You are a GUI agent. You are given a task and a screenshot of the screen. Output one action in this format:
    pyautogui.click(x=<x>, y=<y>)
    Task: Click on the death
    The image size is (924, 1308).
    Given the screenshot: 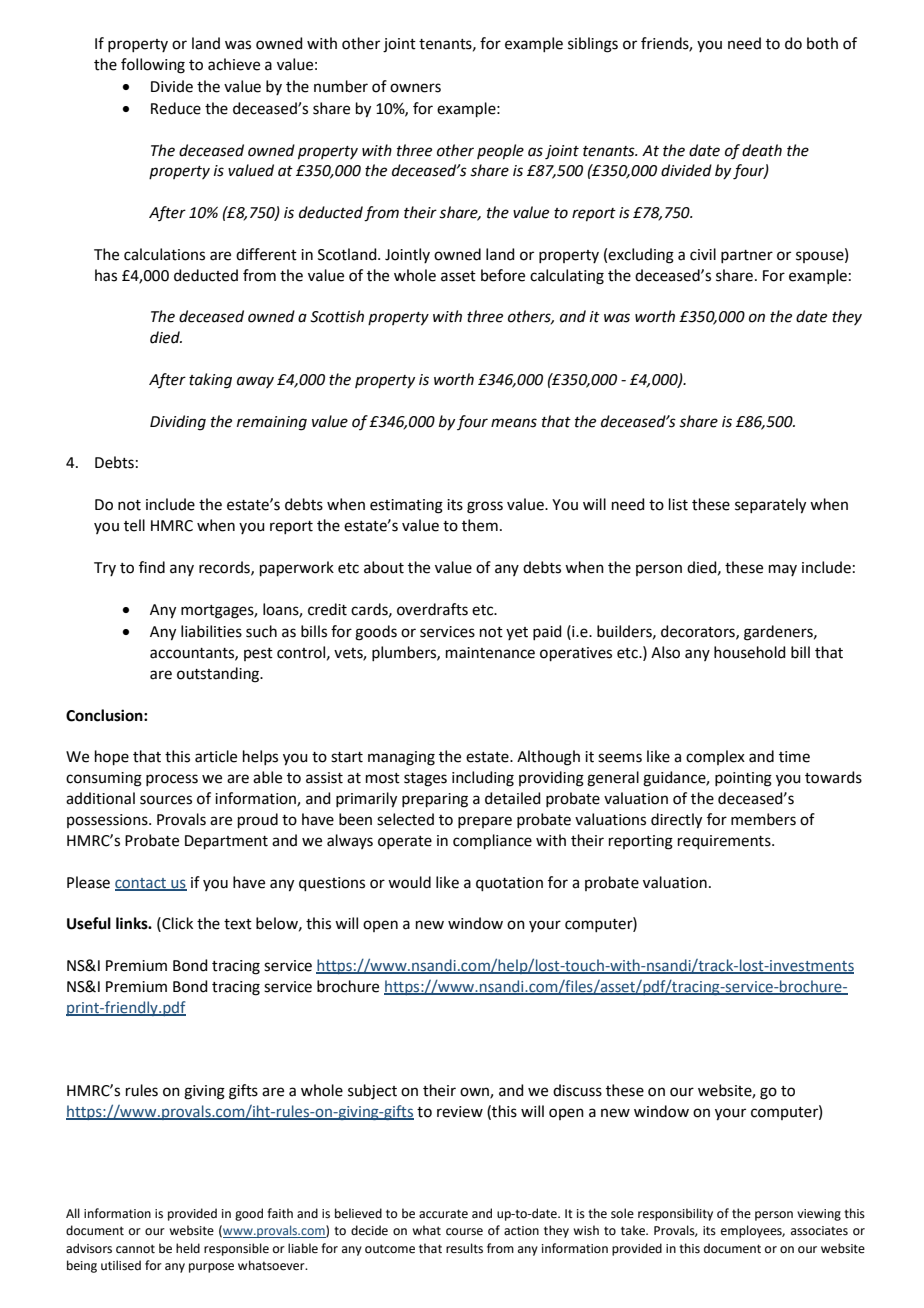 What is the action you would take?
    pyautogui.click(x=762, y=150)
